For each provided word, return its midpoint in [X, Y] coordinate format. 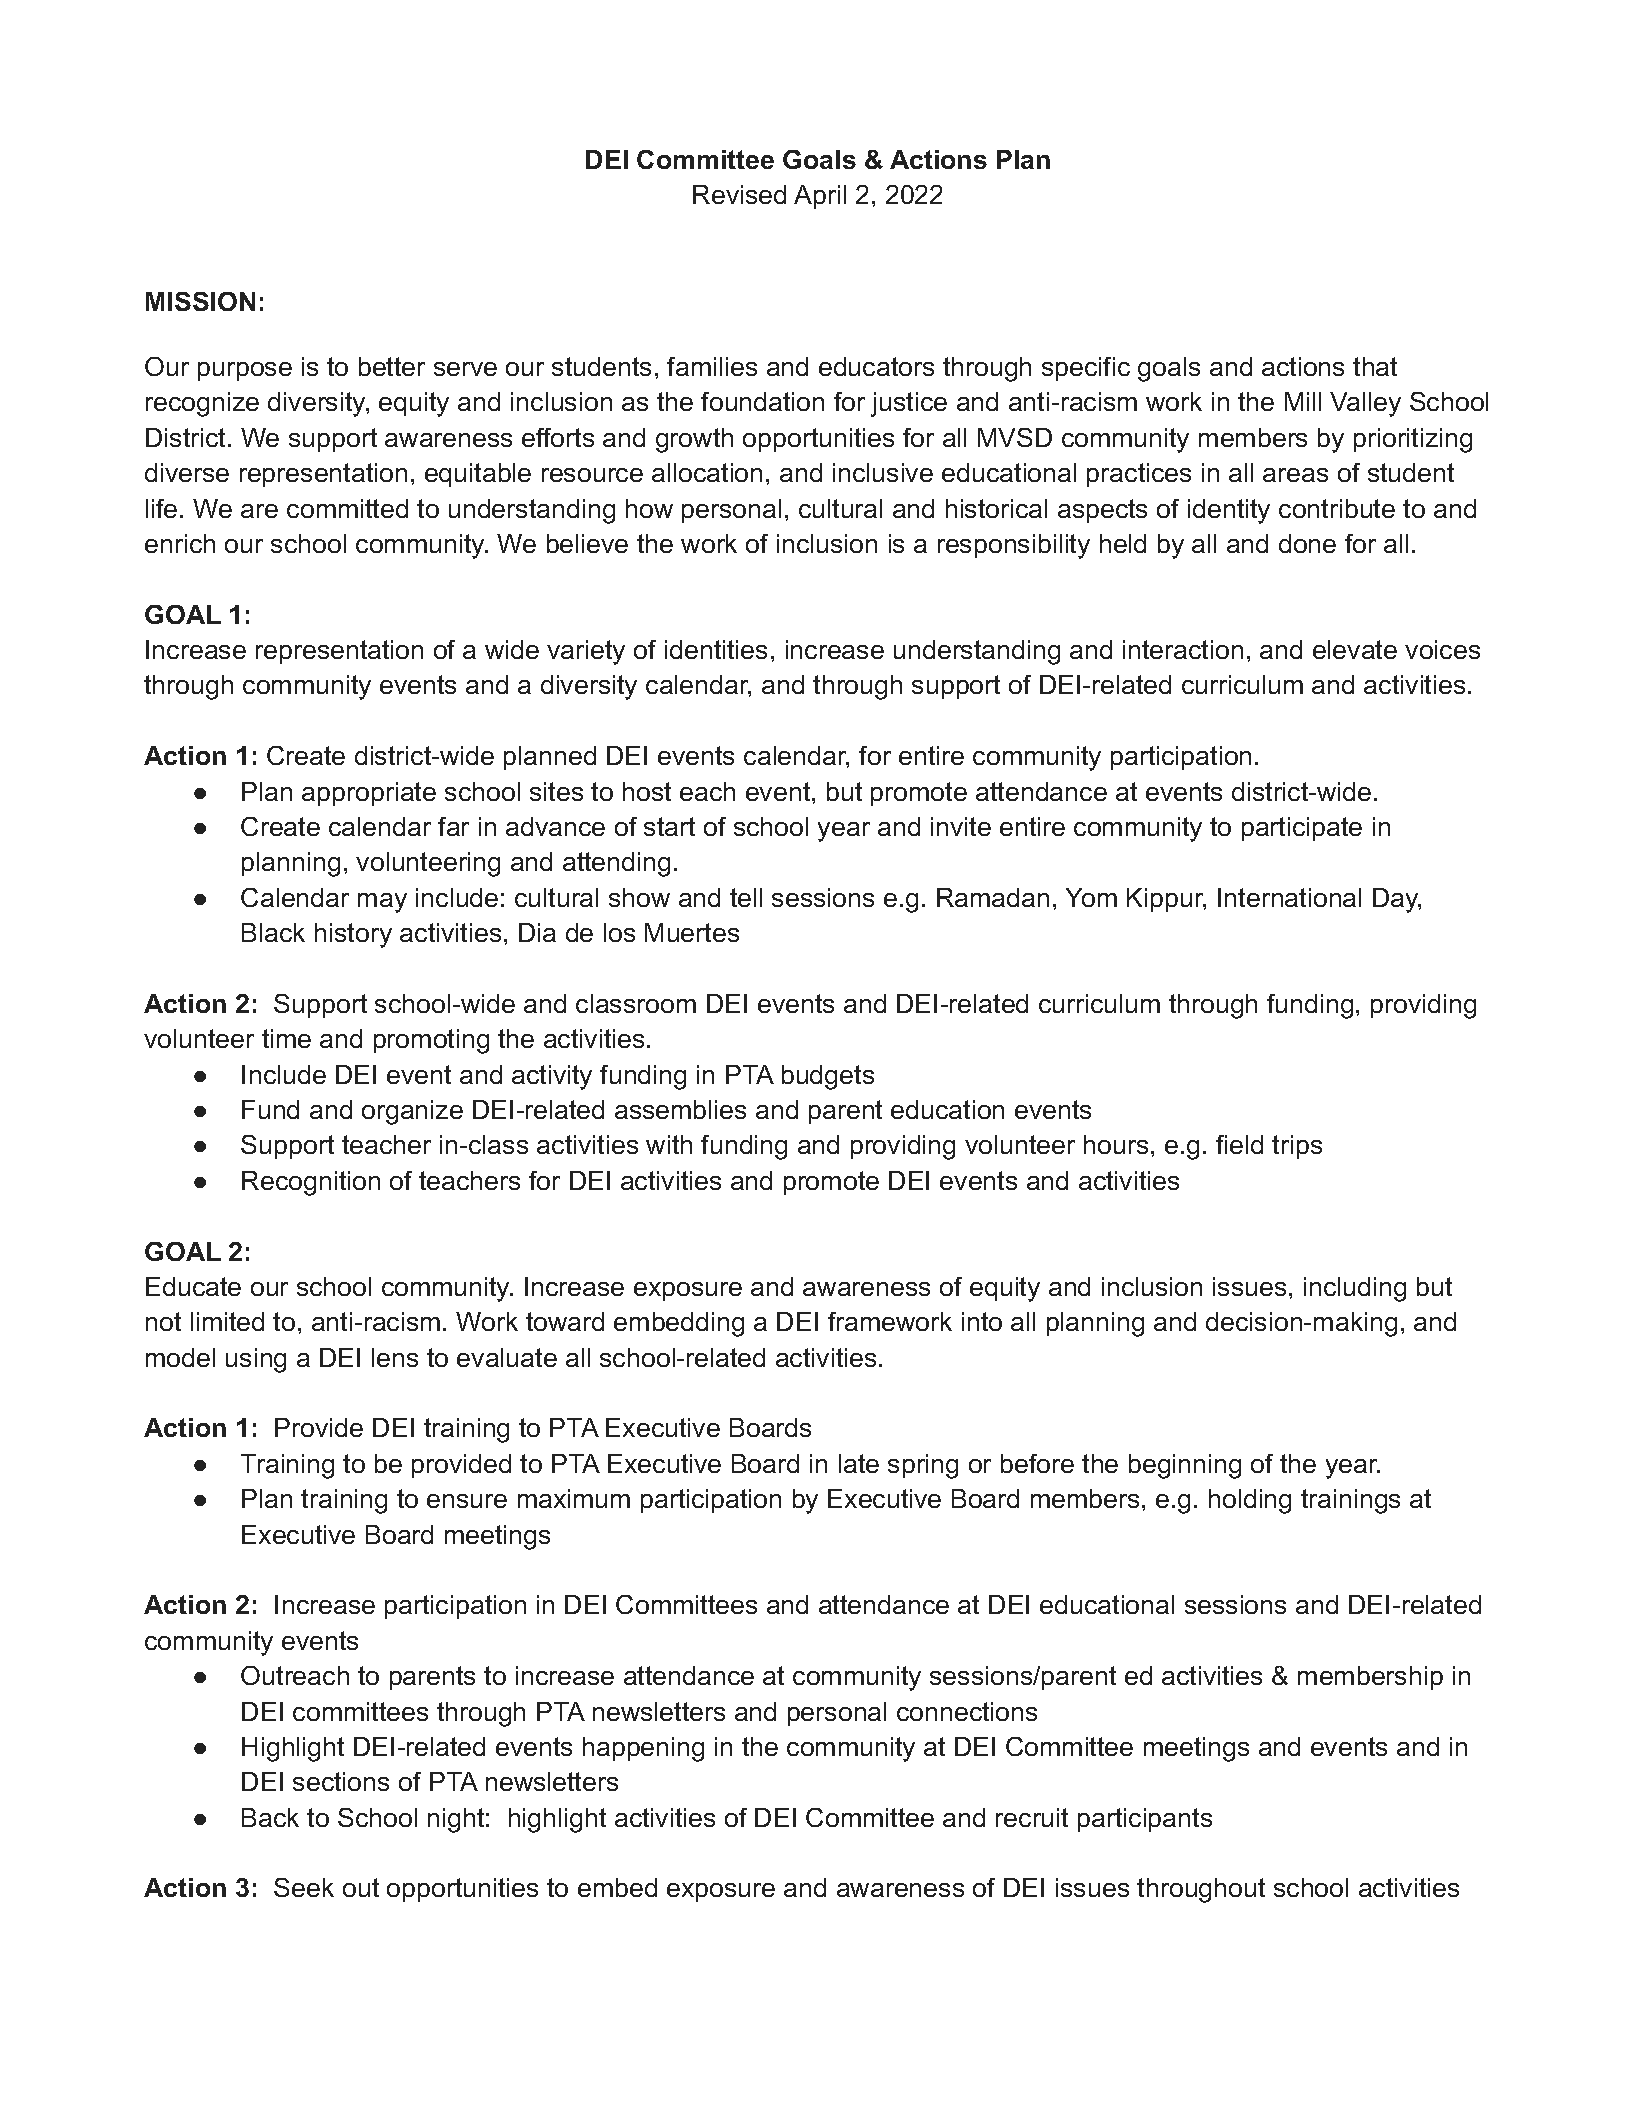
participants [1145, 1820]
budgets [828, 1077]
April [820, 197]
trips [1297, 1147]
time [286, 1038]
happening [643, 1749]
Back [270, 1817]
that [1375, 366]
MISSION [200, 301]
